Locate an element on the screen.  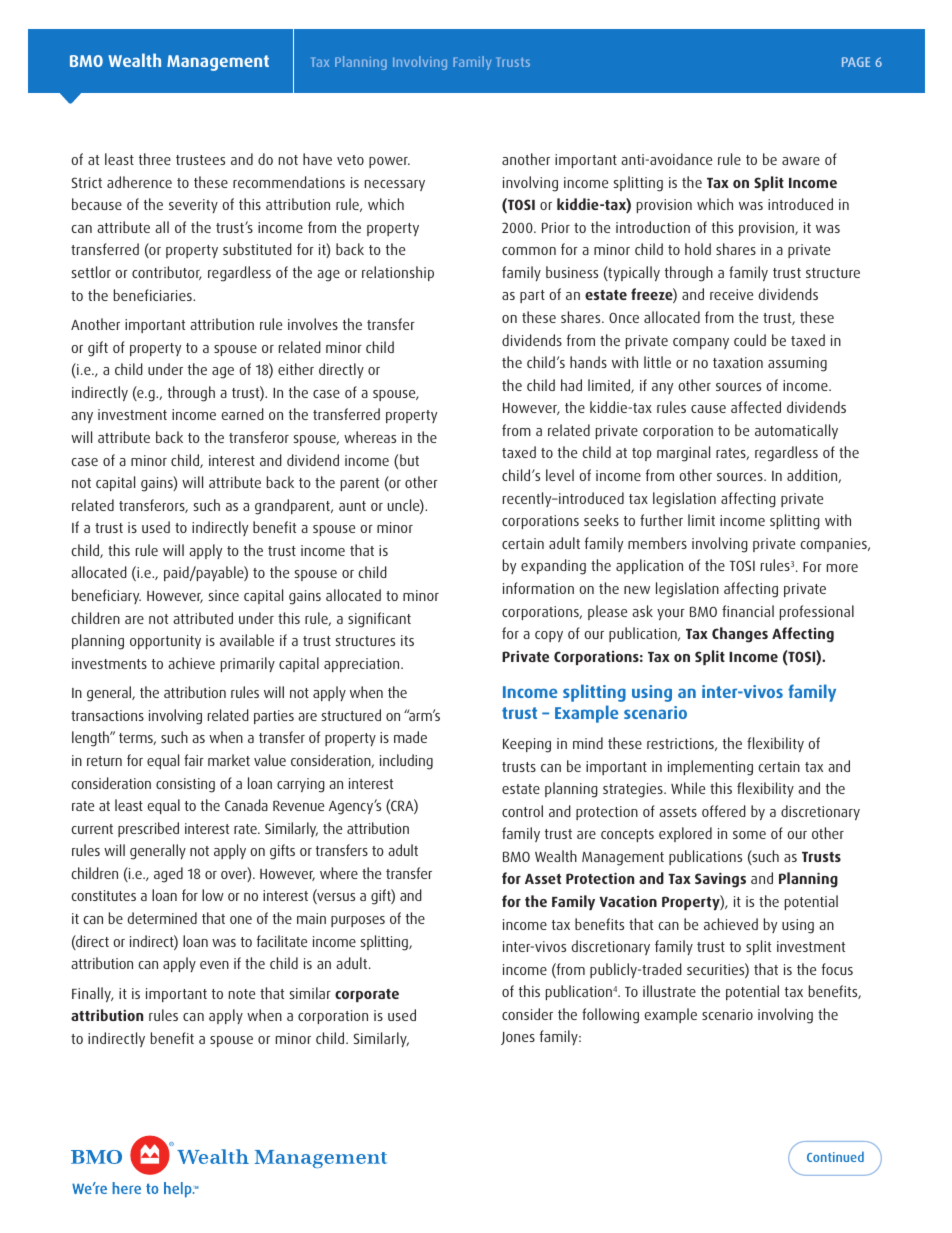
note is located at coordinates (242, 994).
